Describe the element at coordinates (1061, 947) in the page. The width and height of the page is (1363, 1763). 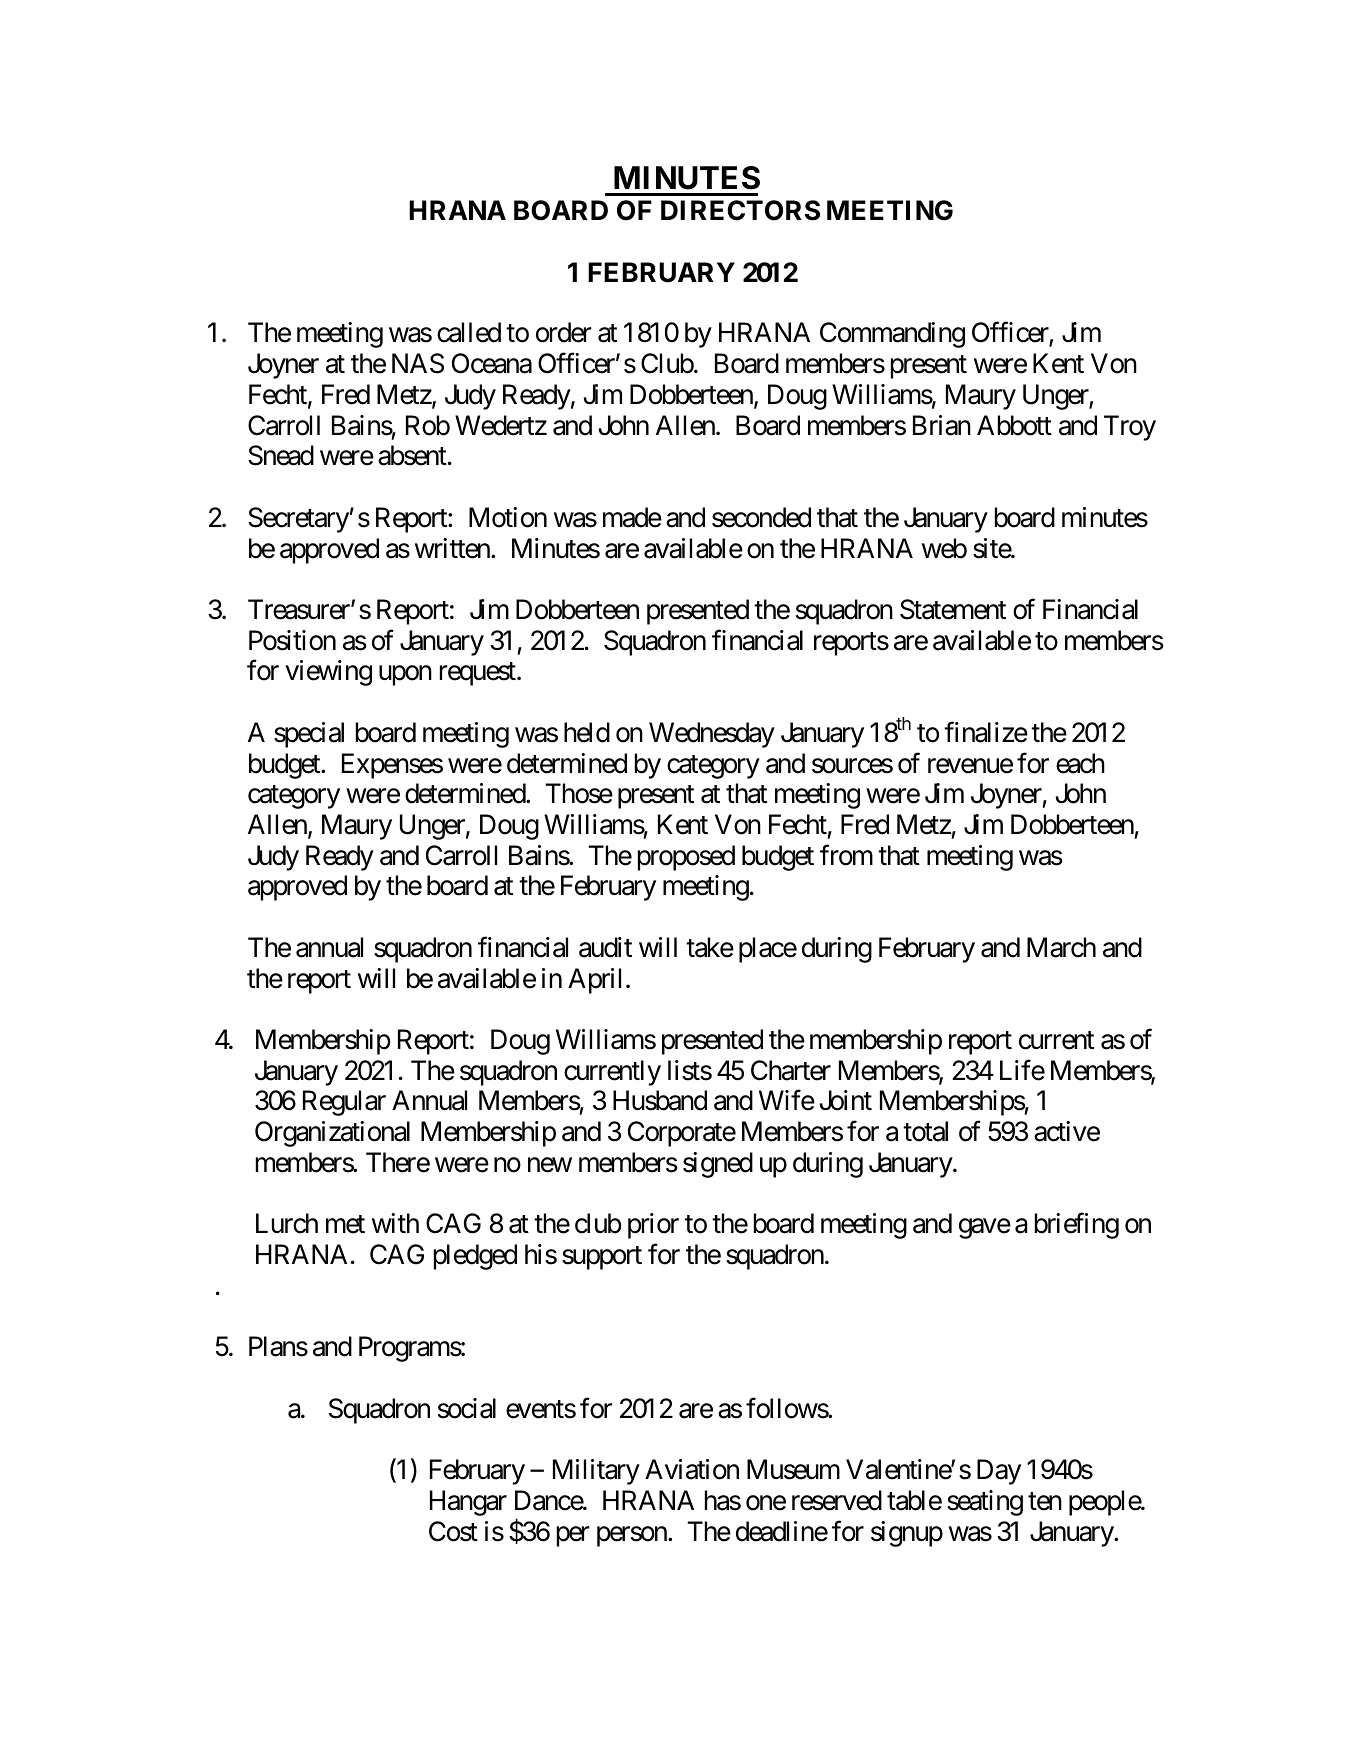
I see `March` at that location.
